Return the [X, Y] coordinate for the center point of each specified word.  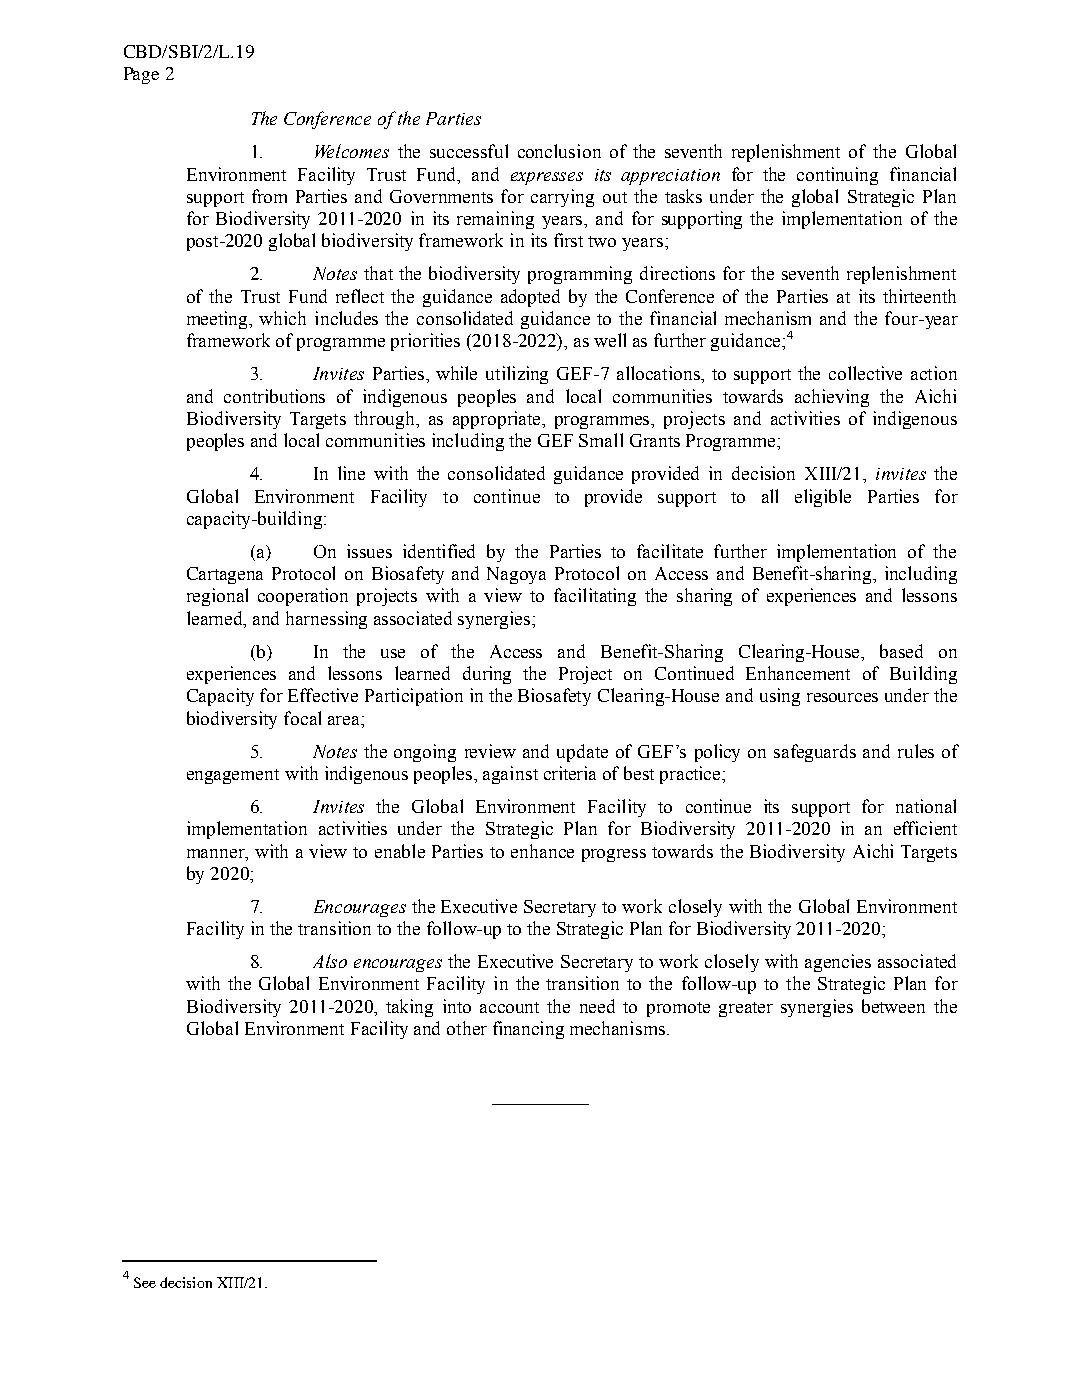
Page [141, 75]
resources [842, 697]
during [487, 675]
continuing [837, 176]
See [145, 1282]
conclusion [559, 151]
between [893, 1006]
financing [528, 1030]
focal [302, 718]
